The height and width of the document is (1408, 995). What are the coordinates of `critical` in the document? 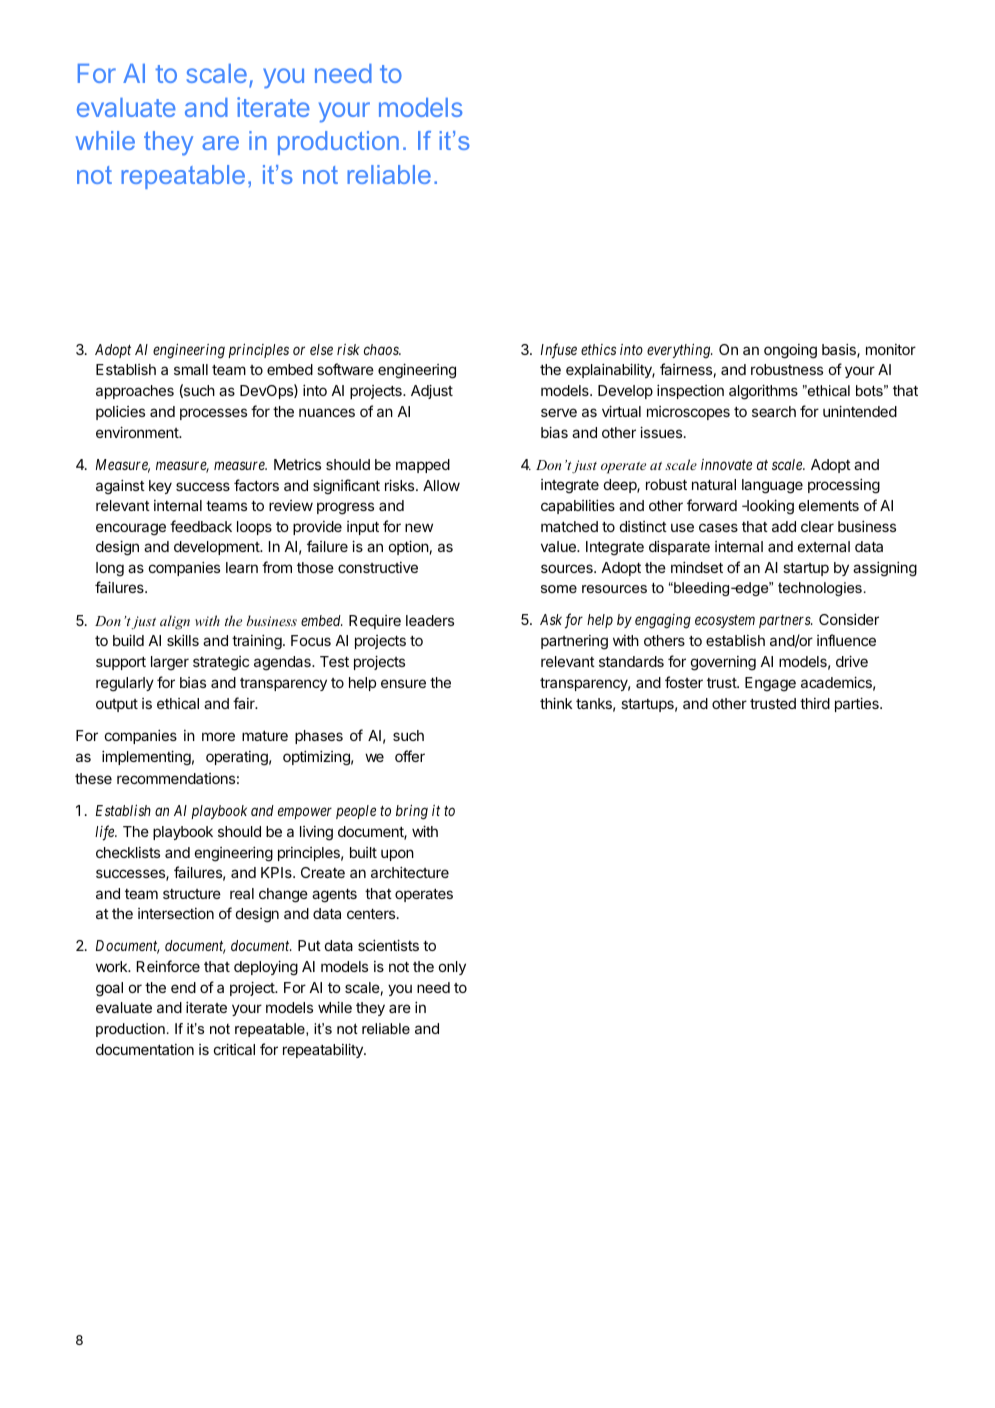 It's located at (234, 1049).
